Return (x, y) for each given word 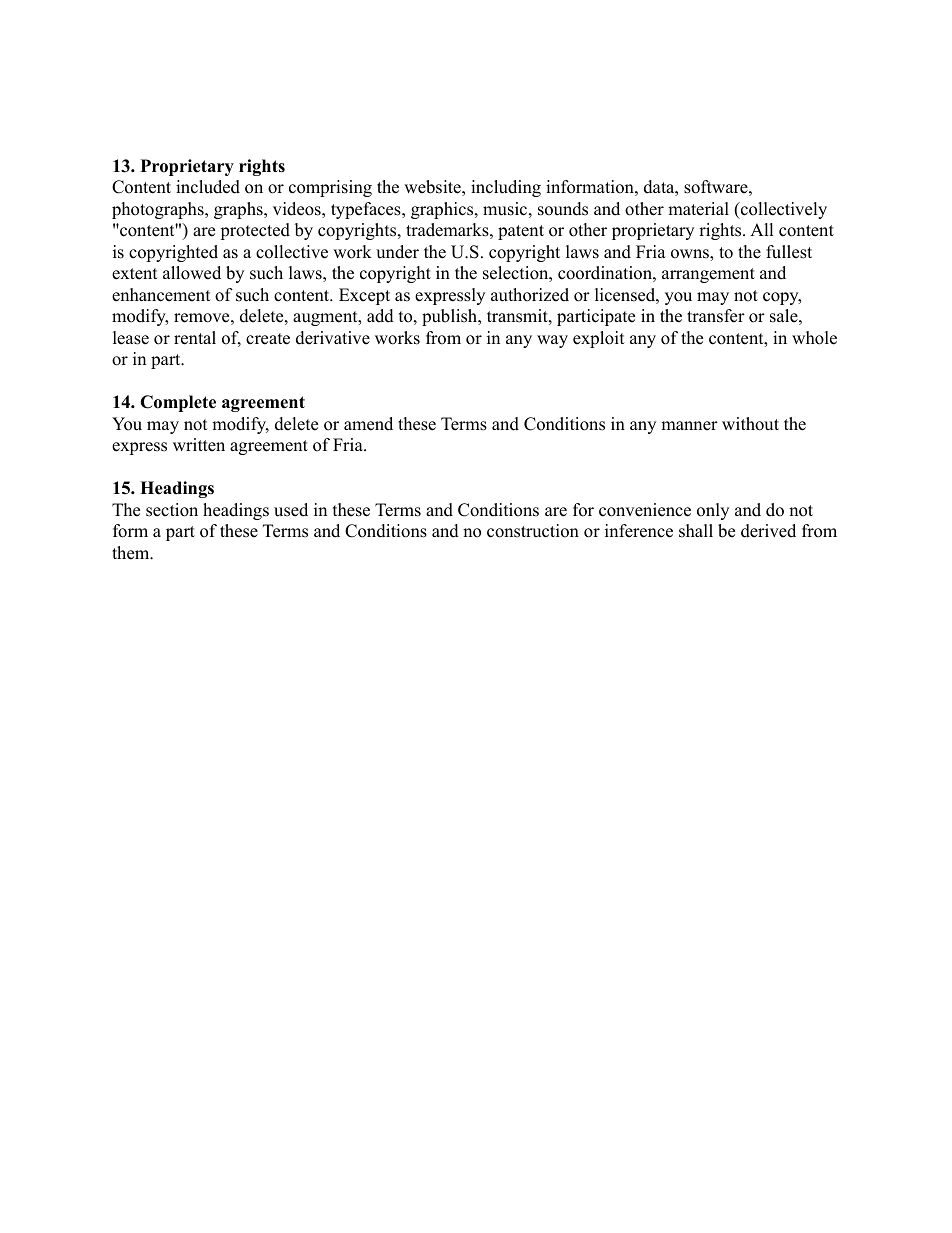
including (506, 188)
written (199, 445)
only (713, 511)
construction (533, 531)
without (750, 424)
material (698, 209)
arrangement (708, 275)
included (208, 187)
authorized (530, 295)
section (172, 510)
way (552, 341)
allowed (192, 273)
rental (195, 338)
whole (814, 338)
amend (368, 424)
